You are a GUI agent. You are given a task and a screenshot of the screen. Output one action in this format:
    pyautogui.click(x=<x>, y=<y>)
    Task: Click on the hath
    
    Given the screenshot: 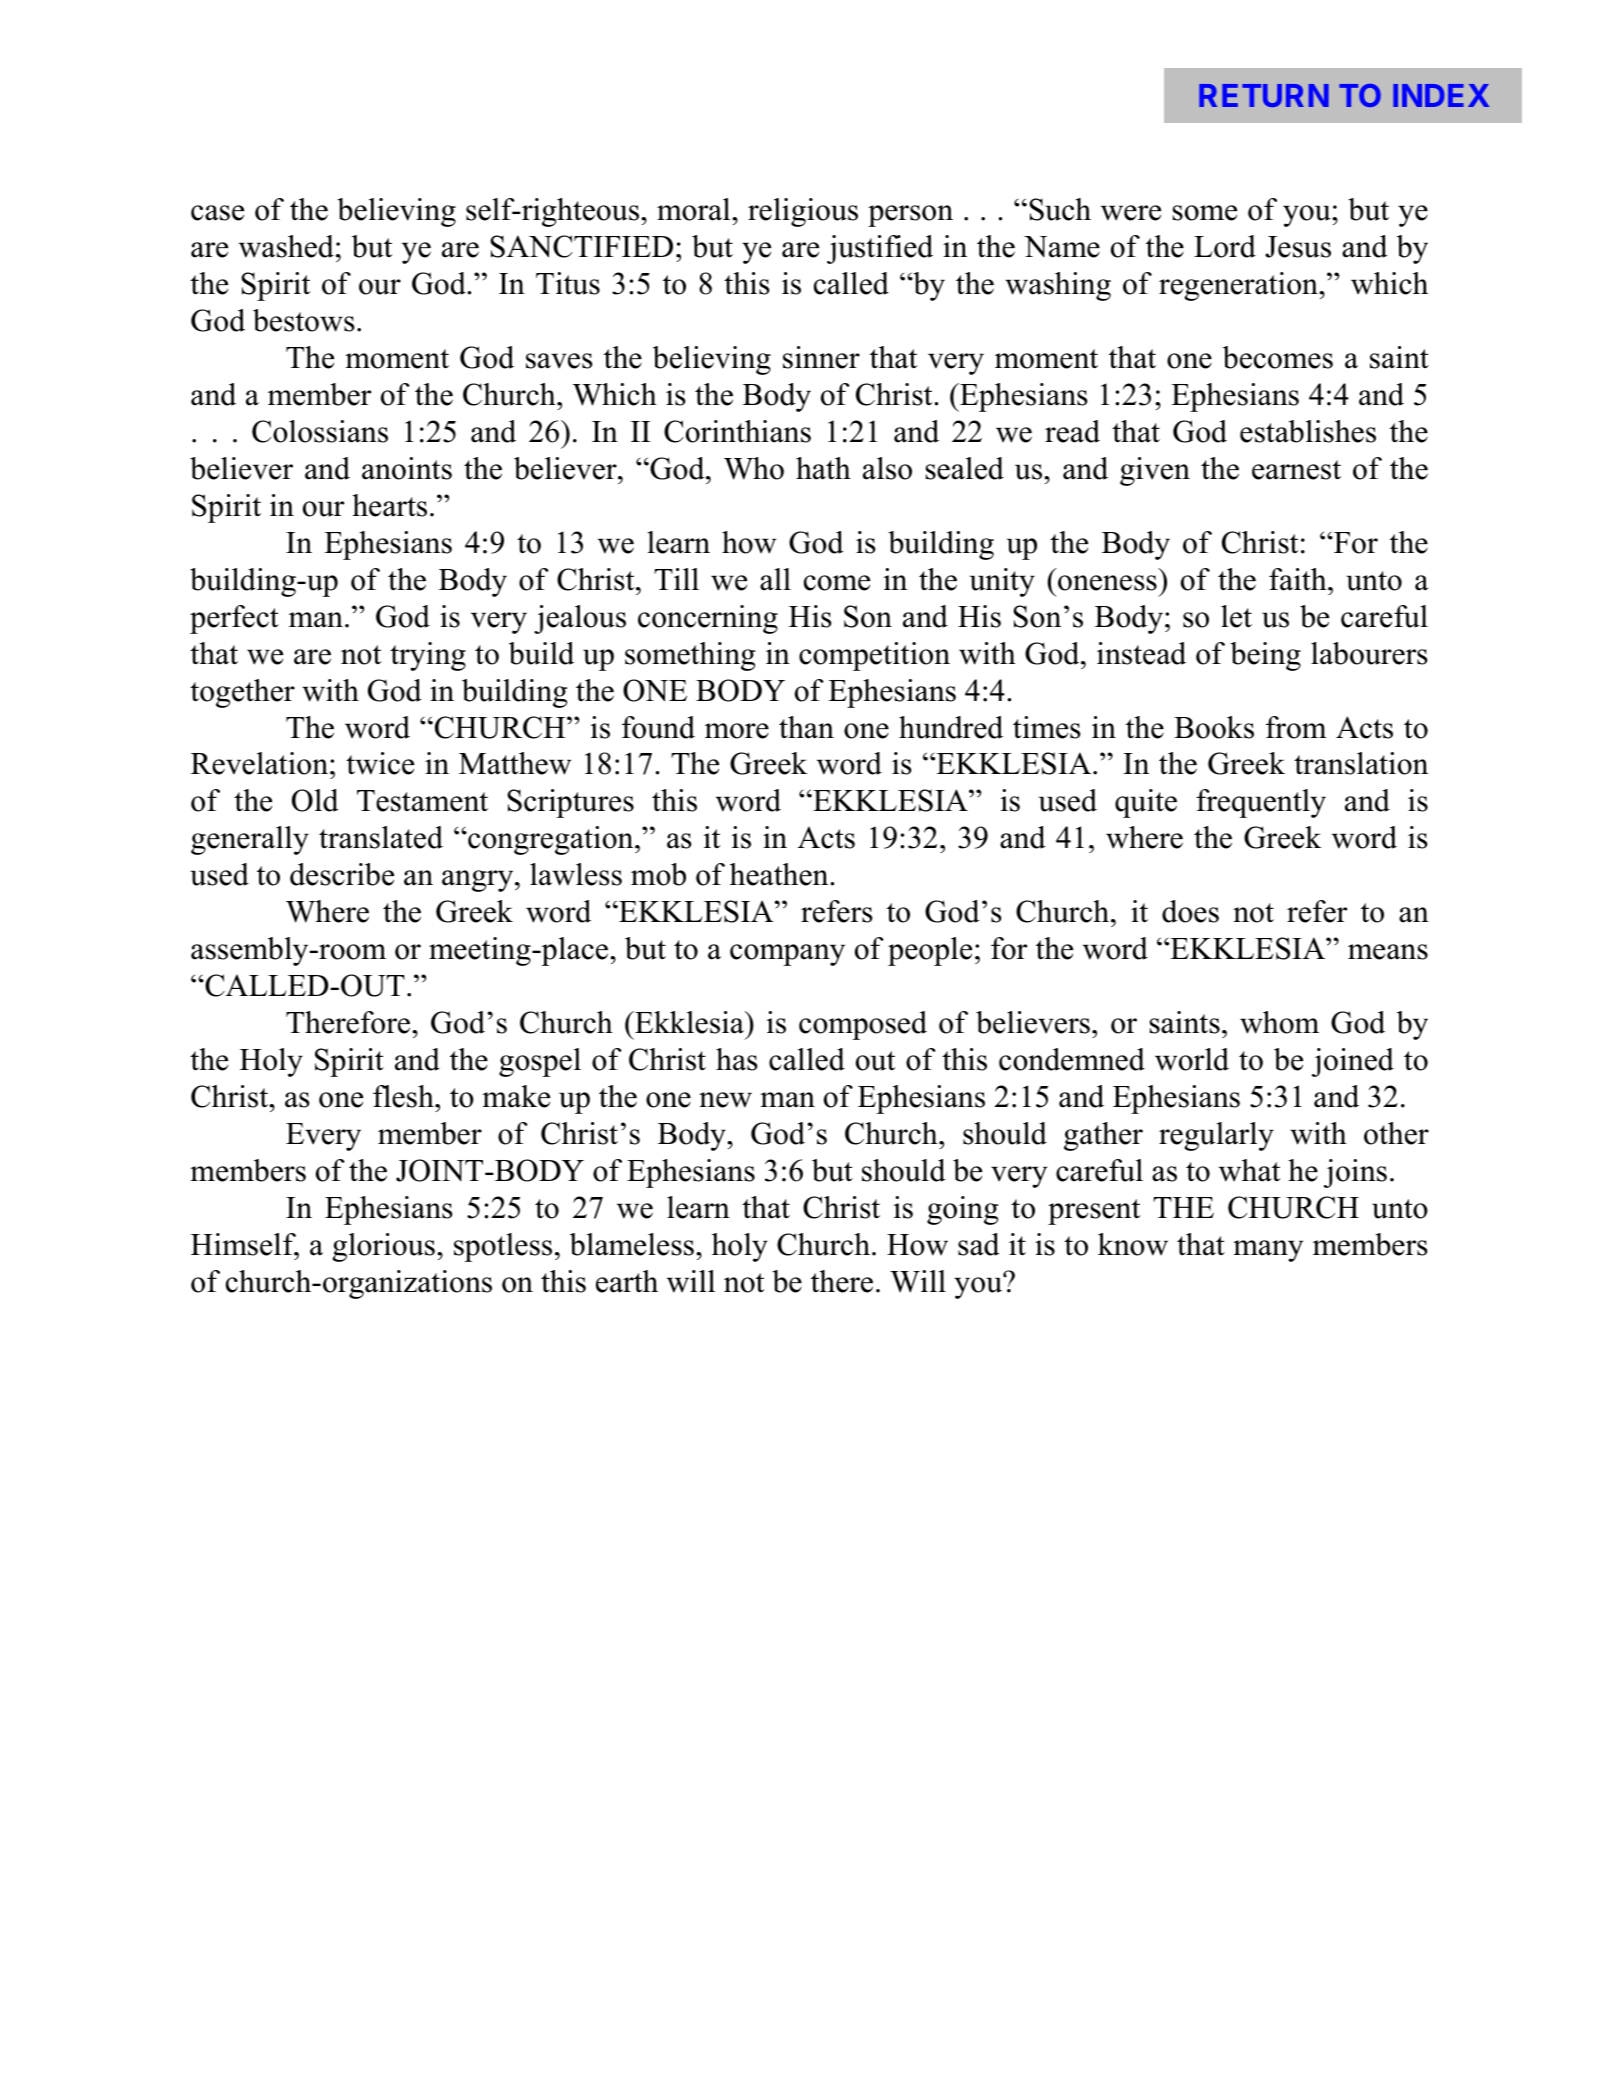 What is the action you would take?
    pyautogui.click(x=823, y=468)
